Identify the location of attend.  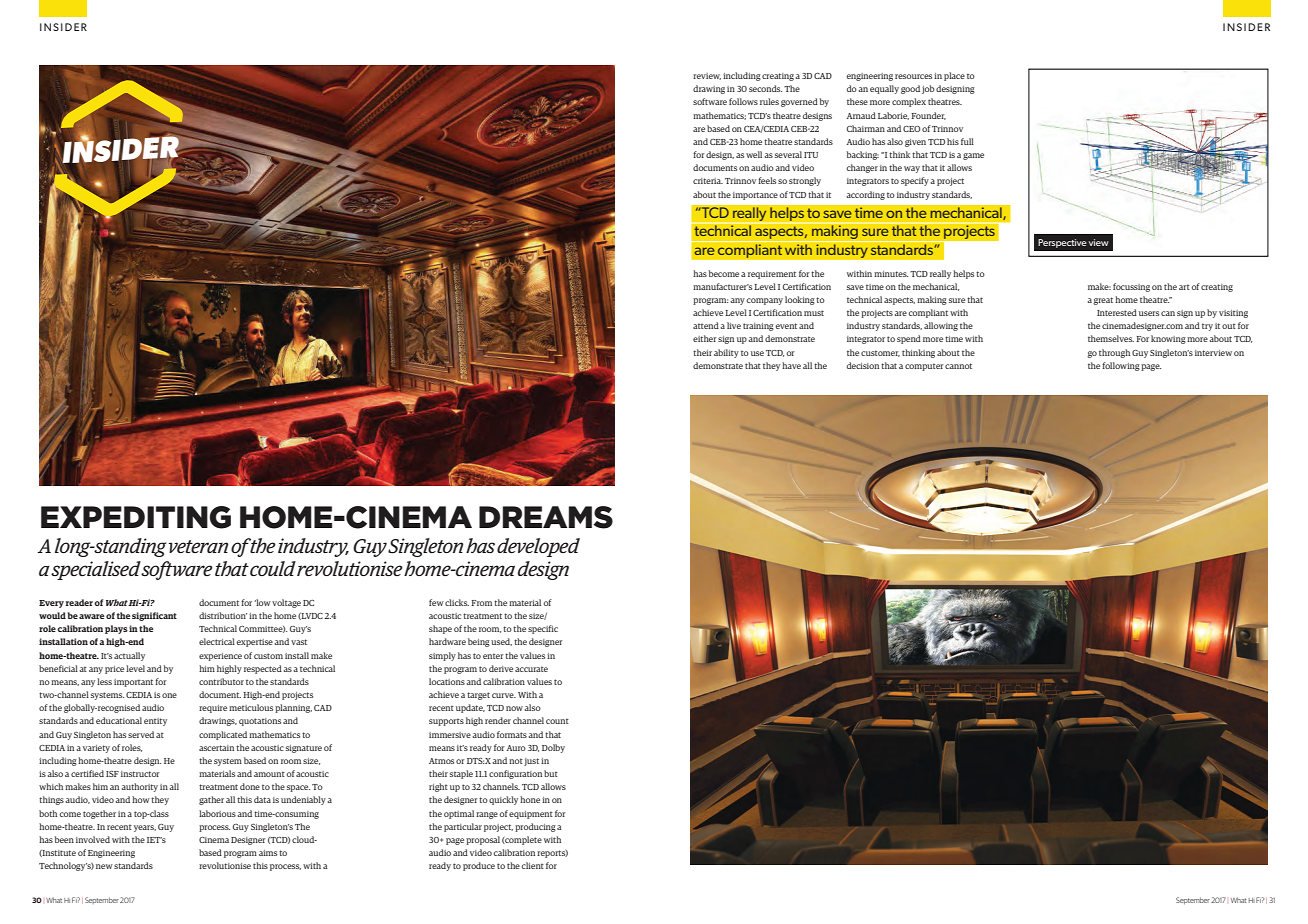
(706, 325).
